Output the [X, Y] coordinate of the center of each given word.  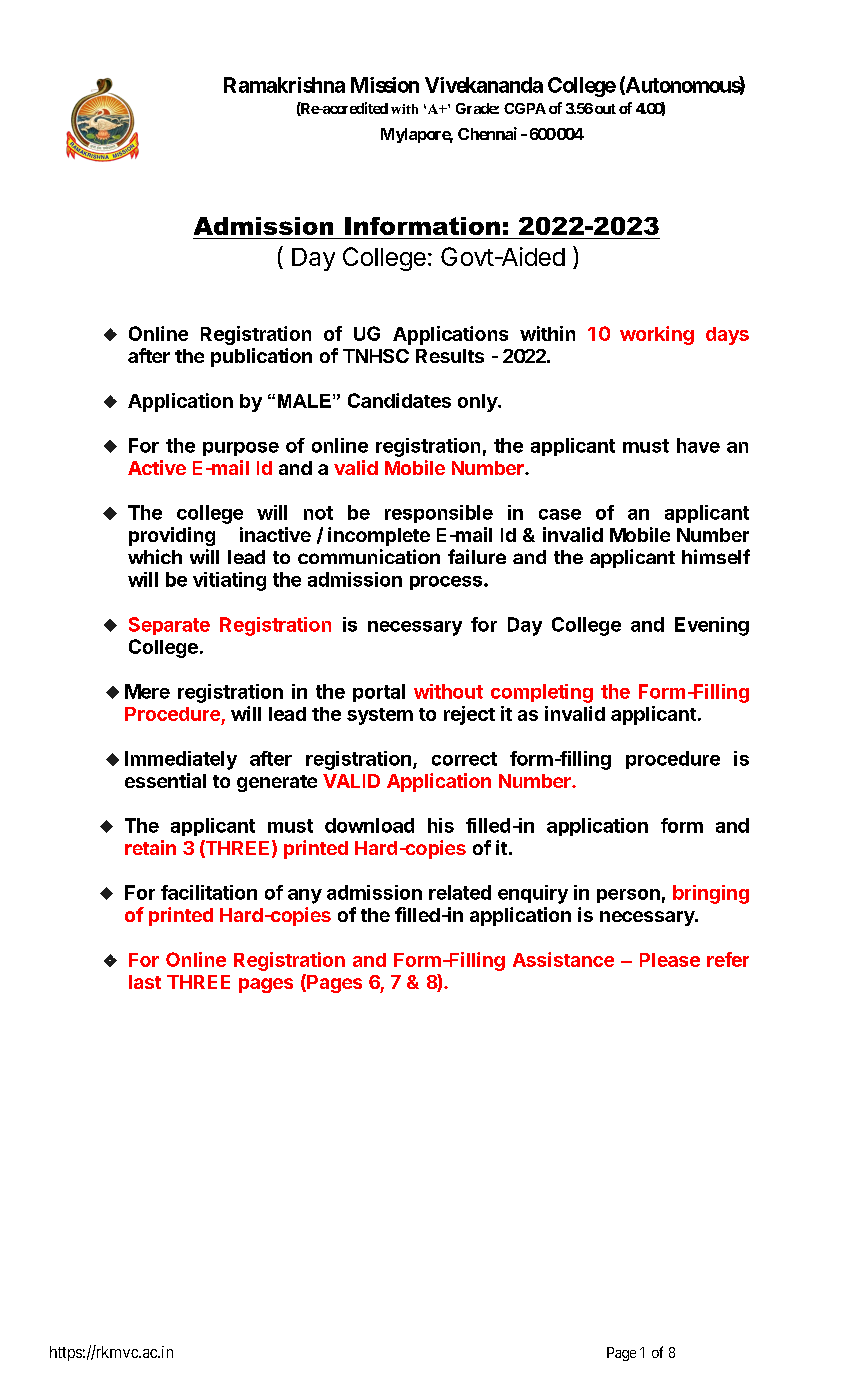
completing [542, 693]
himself [716, 556]
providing [172, 536]
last [145, 982]
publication [261, 357]
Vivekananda [484, 85]
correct [464, 759]
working [657, 335]
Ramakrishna [284, 85]
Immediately [181, 760]
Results [450, 356]
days [727, 336]
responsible [439, 514]
